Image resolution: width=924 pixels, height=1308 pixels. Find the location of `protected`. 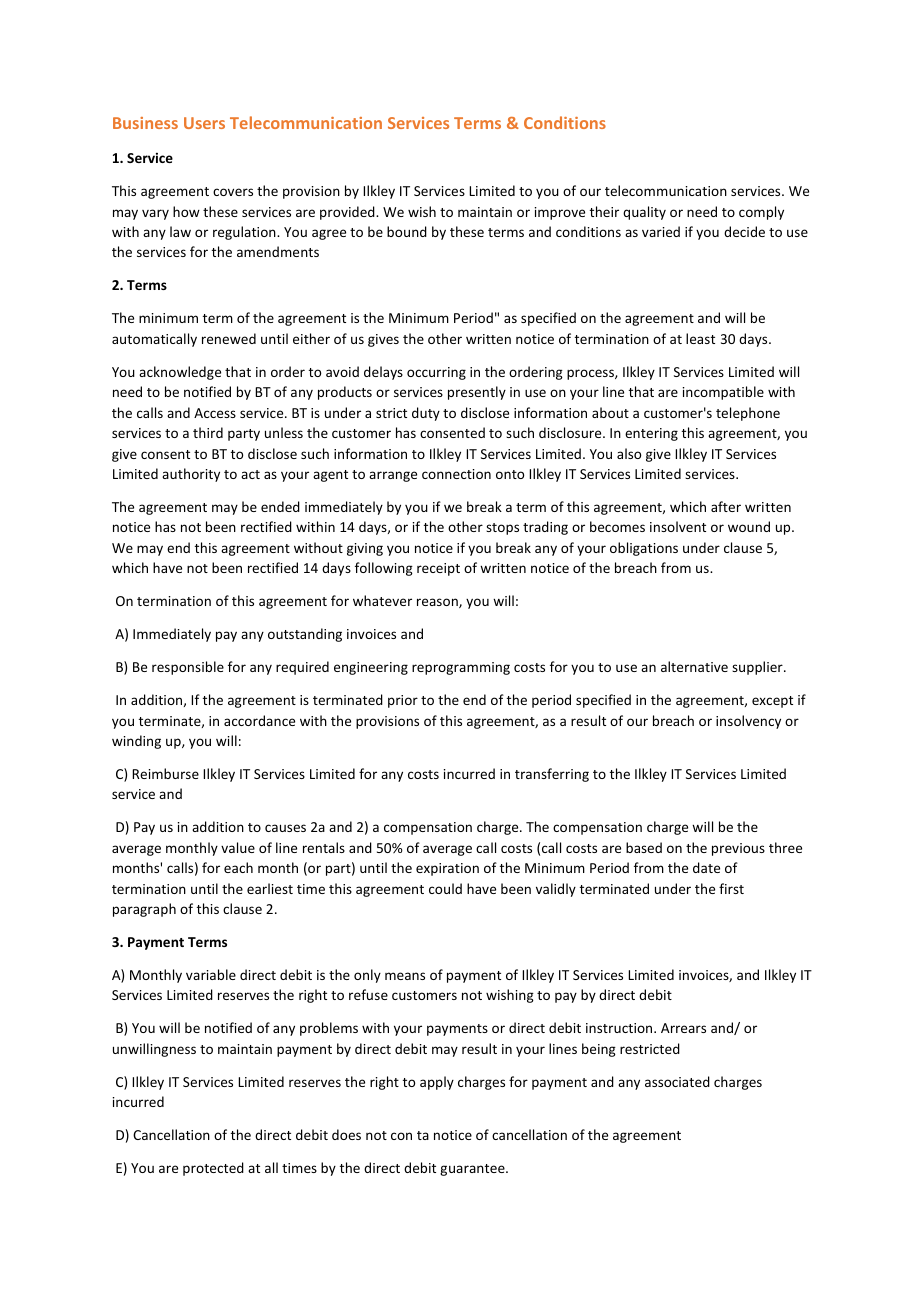

protected is located at coordinates (213, 1169).
